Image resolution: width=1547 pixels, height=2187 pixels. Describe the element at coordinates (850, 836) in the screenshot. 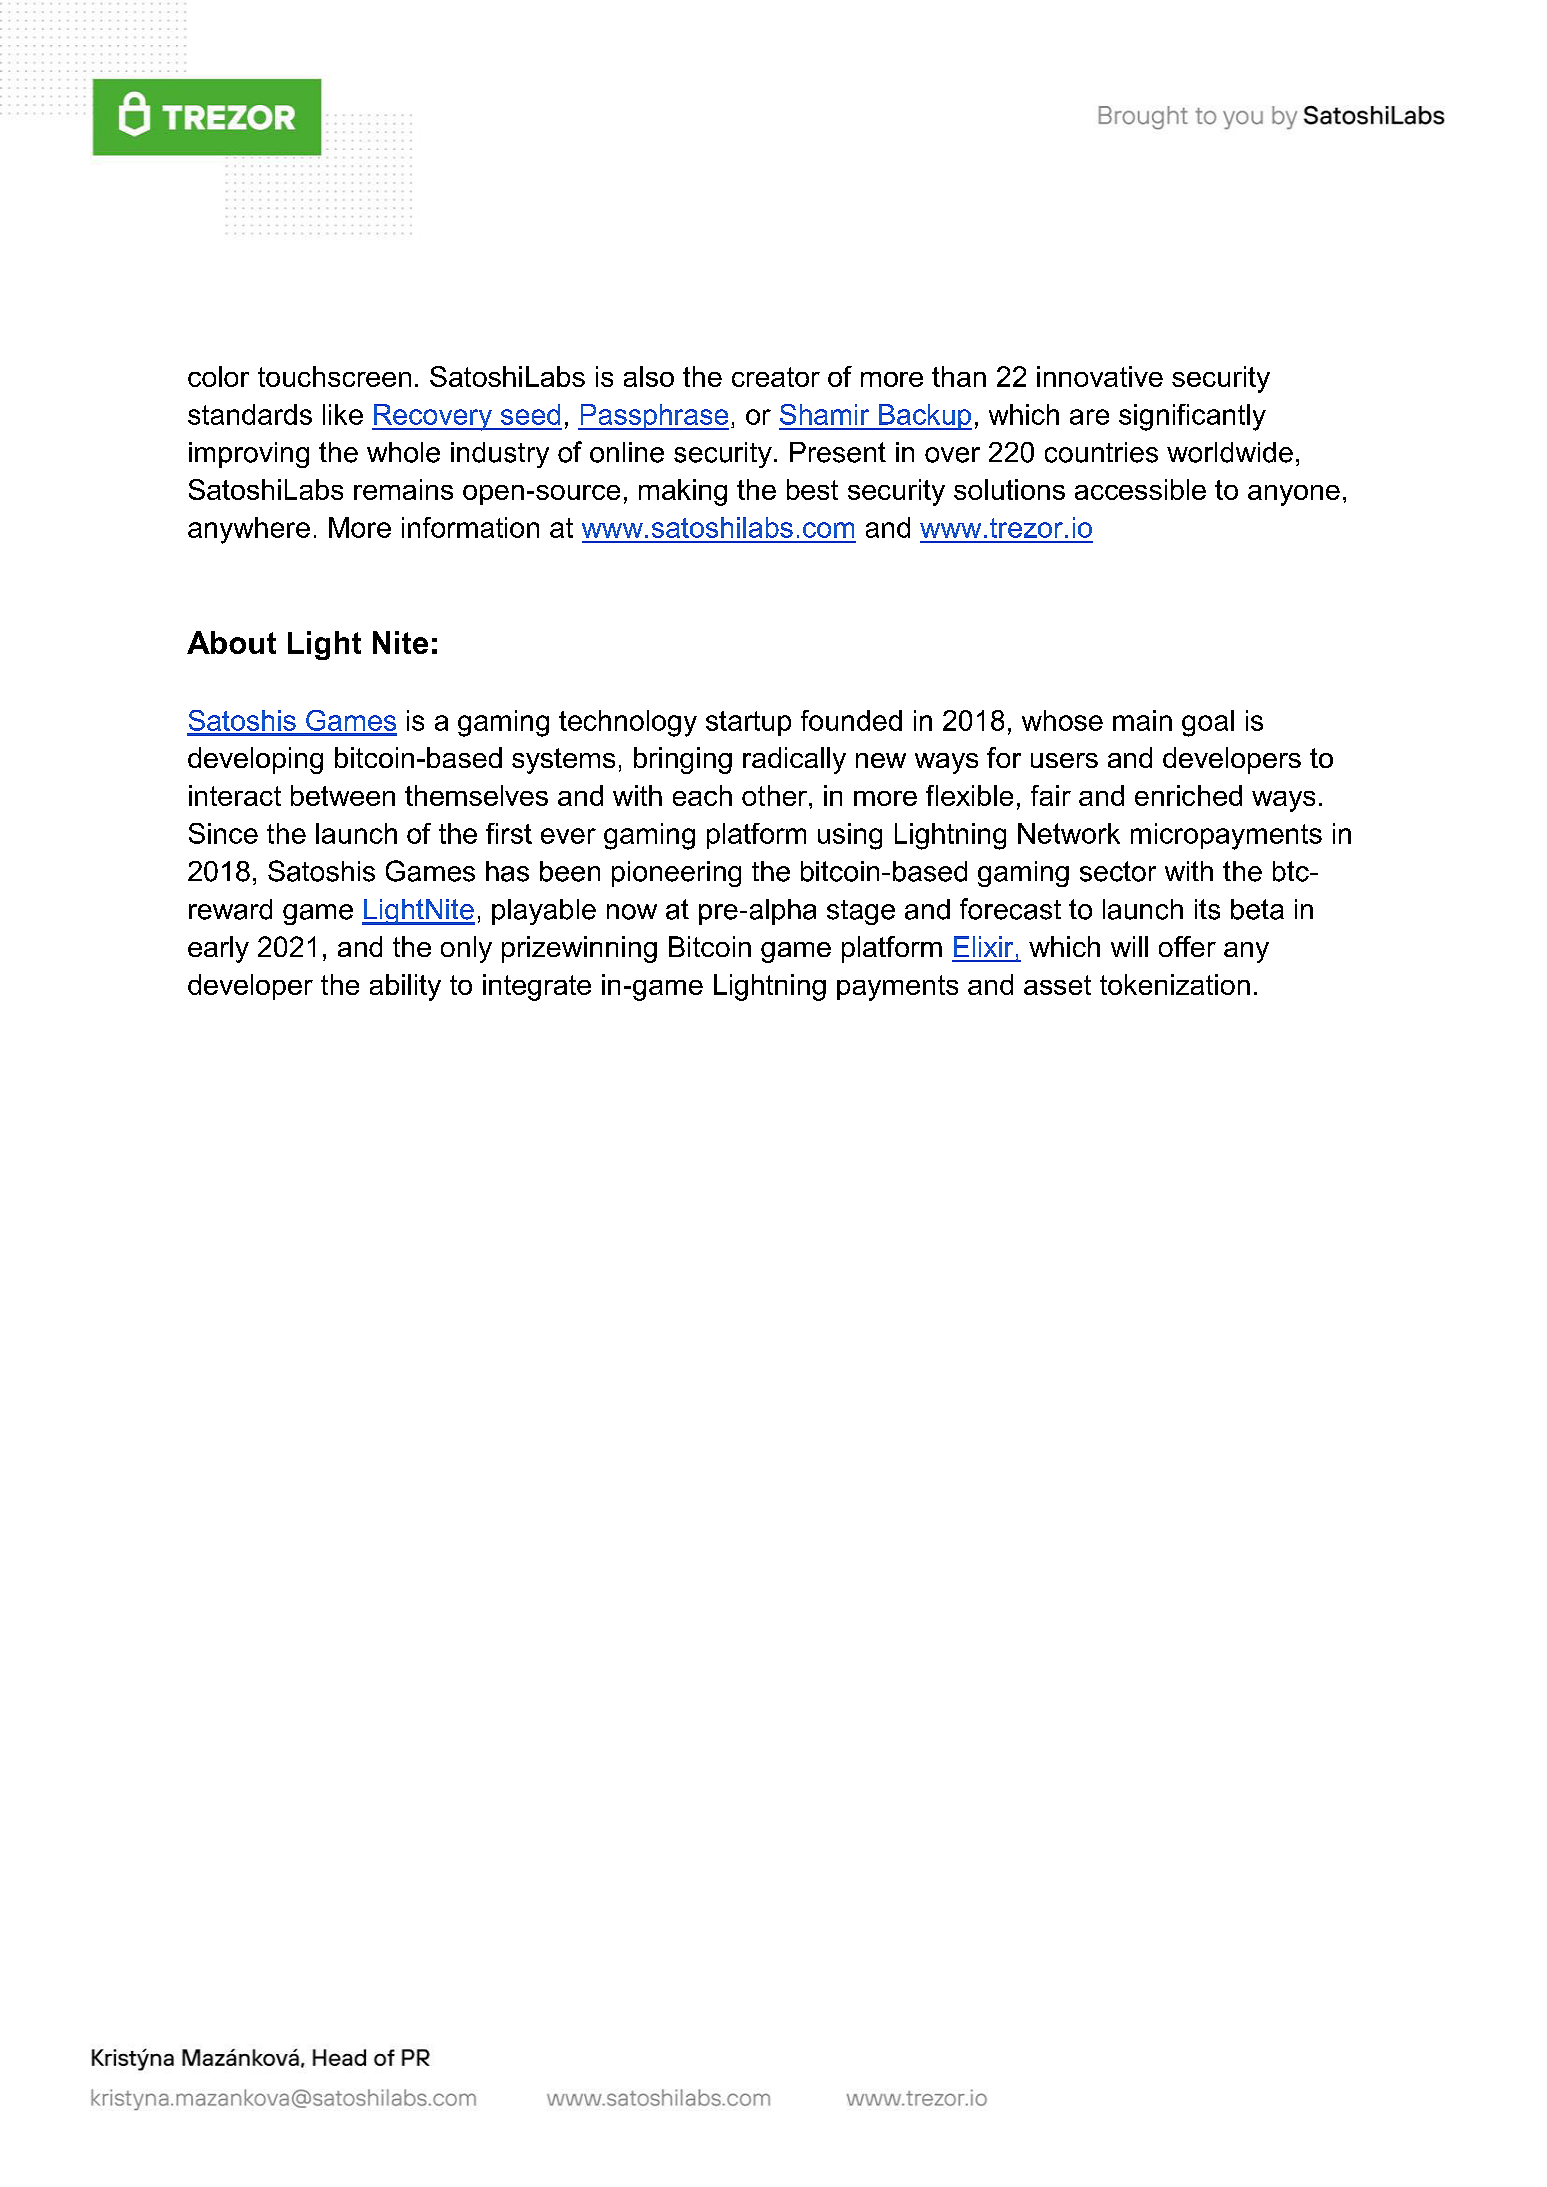

I see `using` at that location.
